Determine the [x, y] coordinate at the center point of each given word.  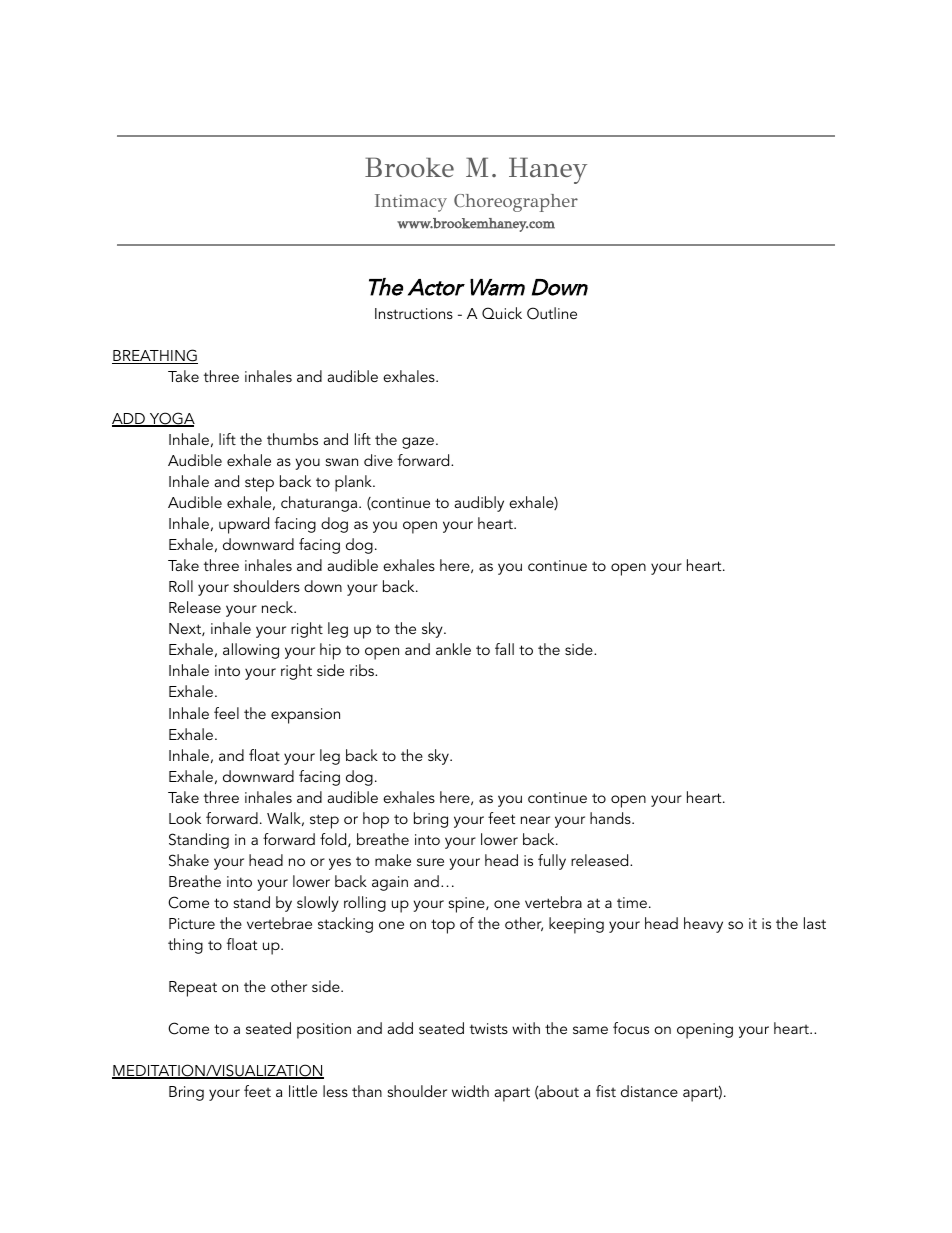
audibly [479, 504]
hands [611, 818]
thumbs [292, 439]
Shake [189, 860]
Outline [552, 313]
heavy [703, 925]
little [303, 1091]
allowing [251, 651]
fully [552, 862]
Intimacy [411, 203]
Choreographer [516, 203]
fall [504, 649]
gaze [418, 443]
